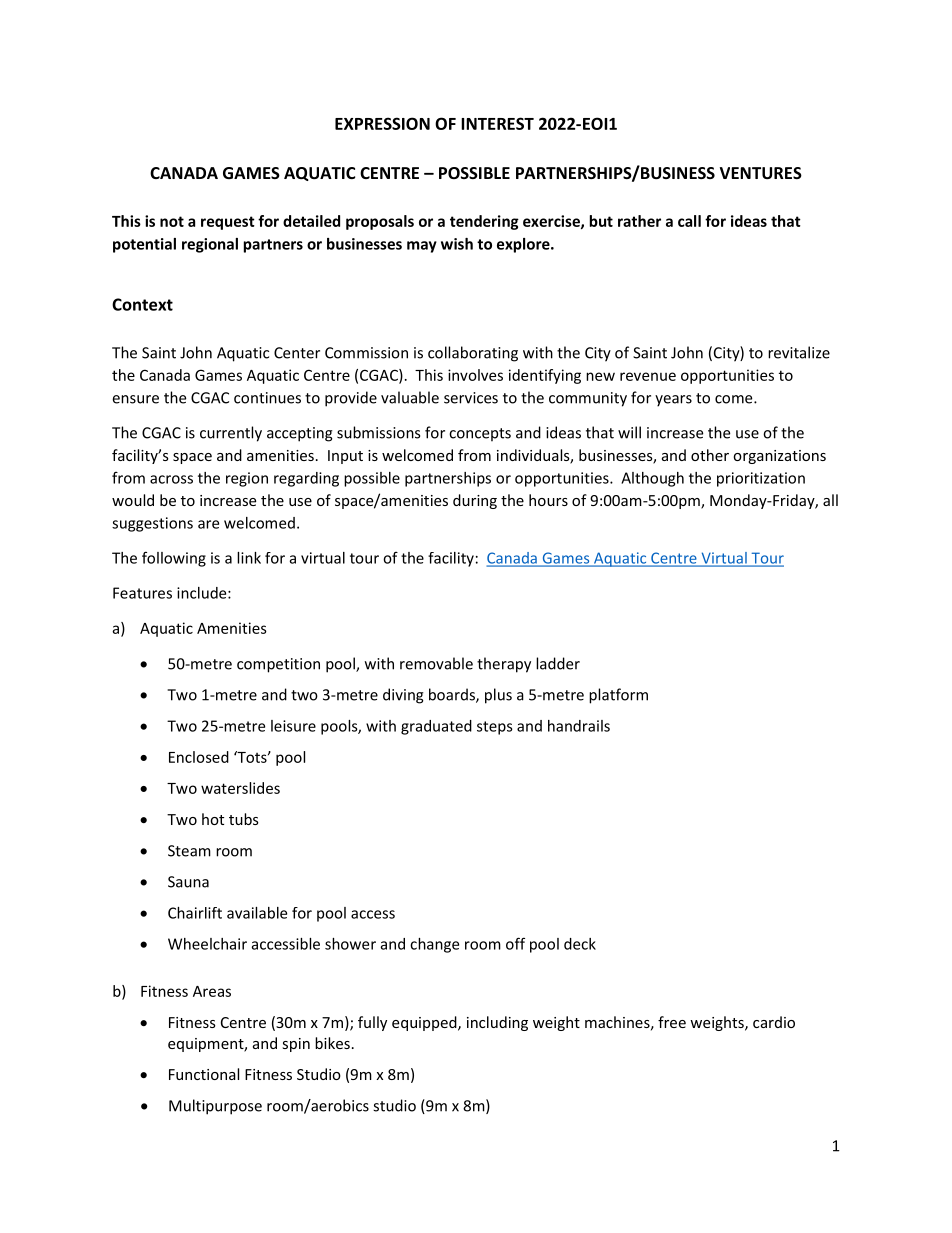 This screenshot has height=1233, width=952. Describe the element at coordinates (497, 123) in the screenshot. I see `INTEREST` at that location.
